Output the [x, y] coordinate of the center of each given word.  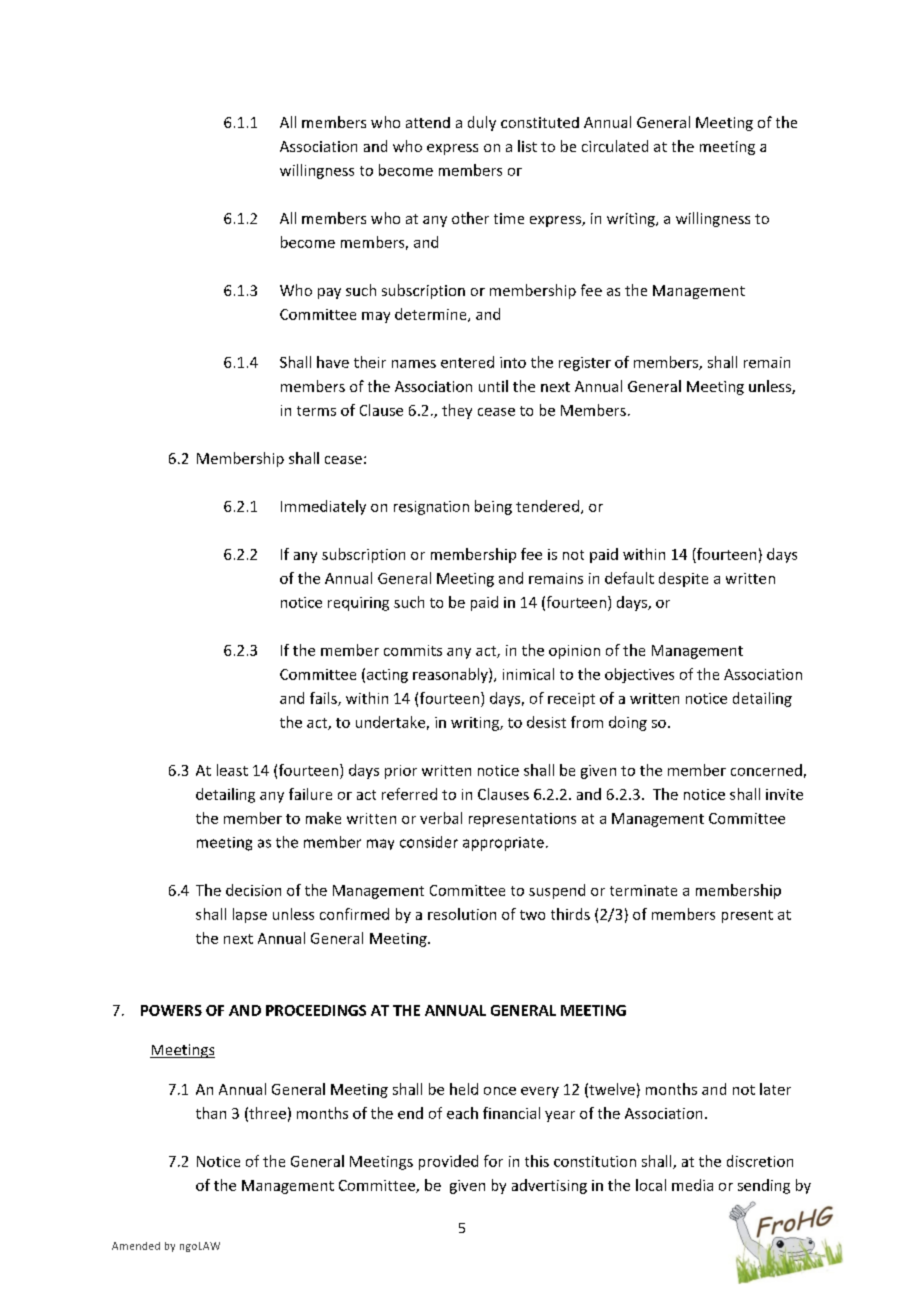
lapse [250, 915]
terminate [643, 890]
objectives [639, 675]
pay [329, 293]
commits [413, 650]
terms [316, 411]
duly [482, 123]
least [232, 770]
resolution [462, 914]
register [585, 364]
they [457, 411]
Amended [136, 1246]
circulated [615, 146]
